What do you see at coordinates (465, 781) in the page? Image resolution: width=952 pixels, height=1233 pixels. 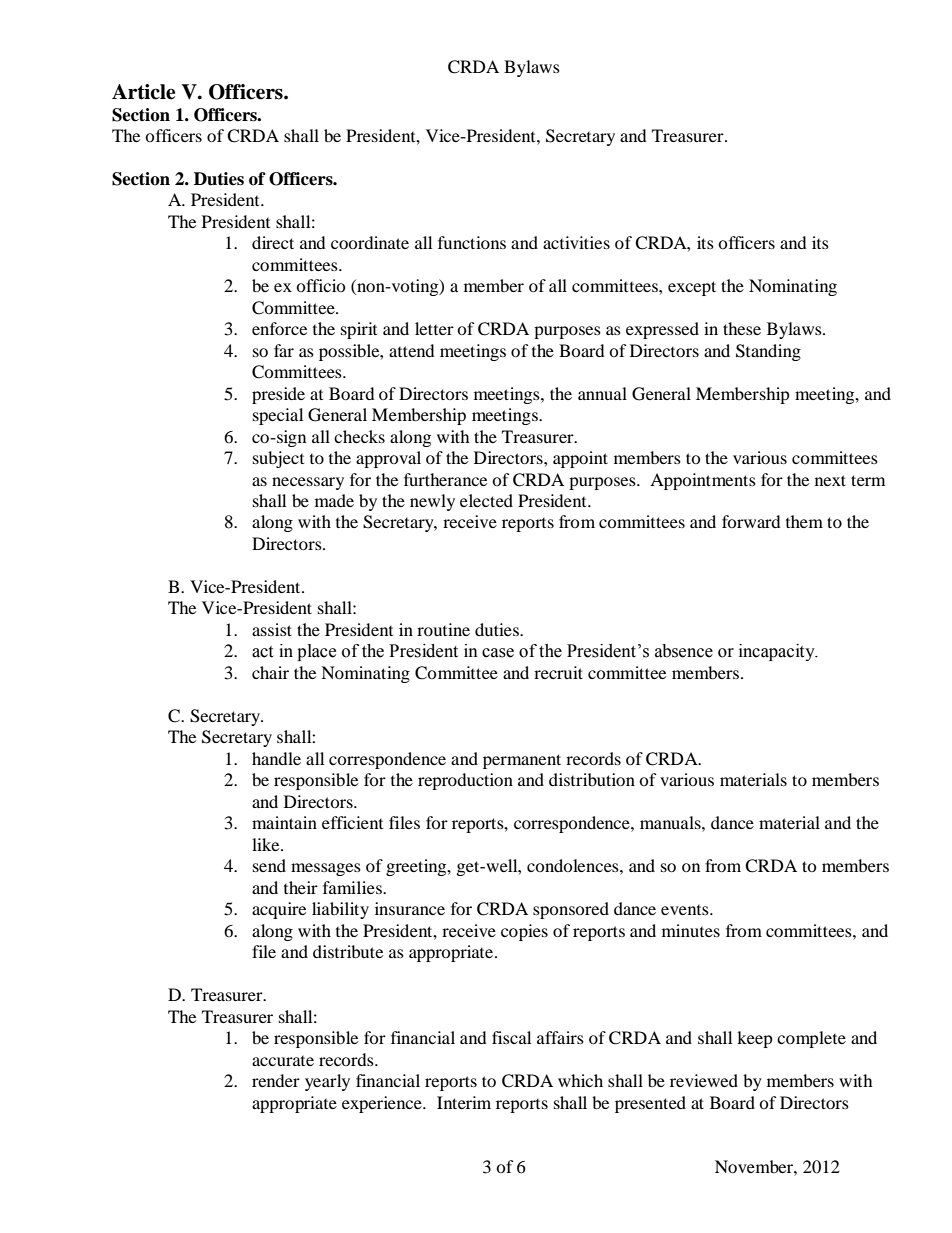 I see `reproduction` at bounding box center [465, 781].
